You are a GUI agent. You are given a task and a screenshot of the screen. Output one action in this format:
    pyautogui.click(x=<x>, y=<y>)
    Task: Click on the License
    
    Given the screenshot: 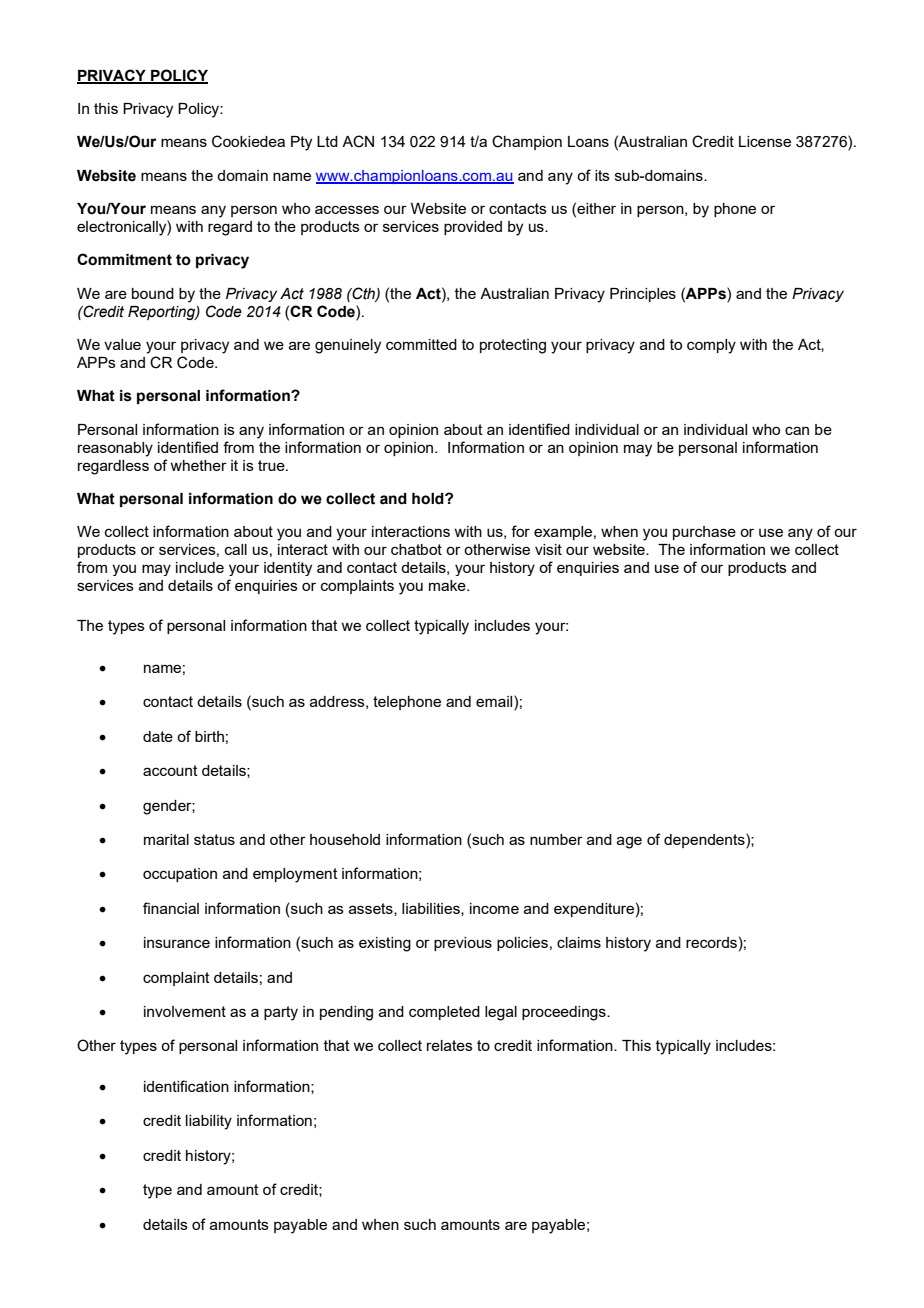 What is the action you would take?
    pyautogui.click(x=765, y=141)
